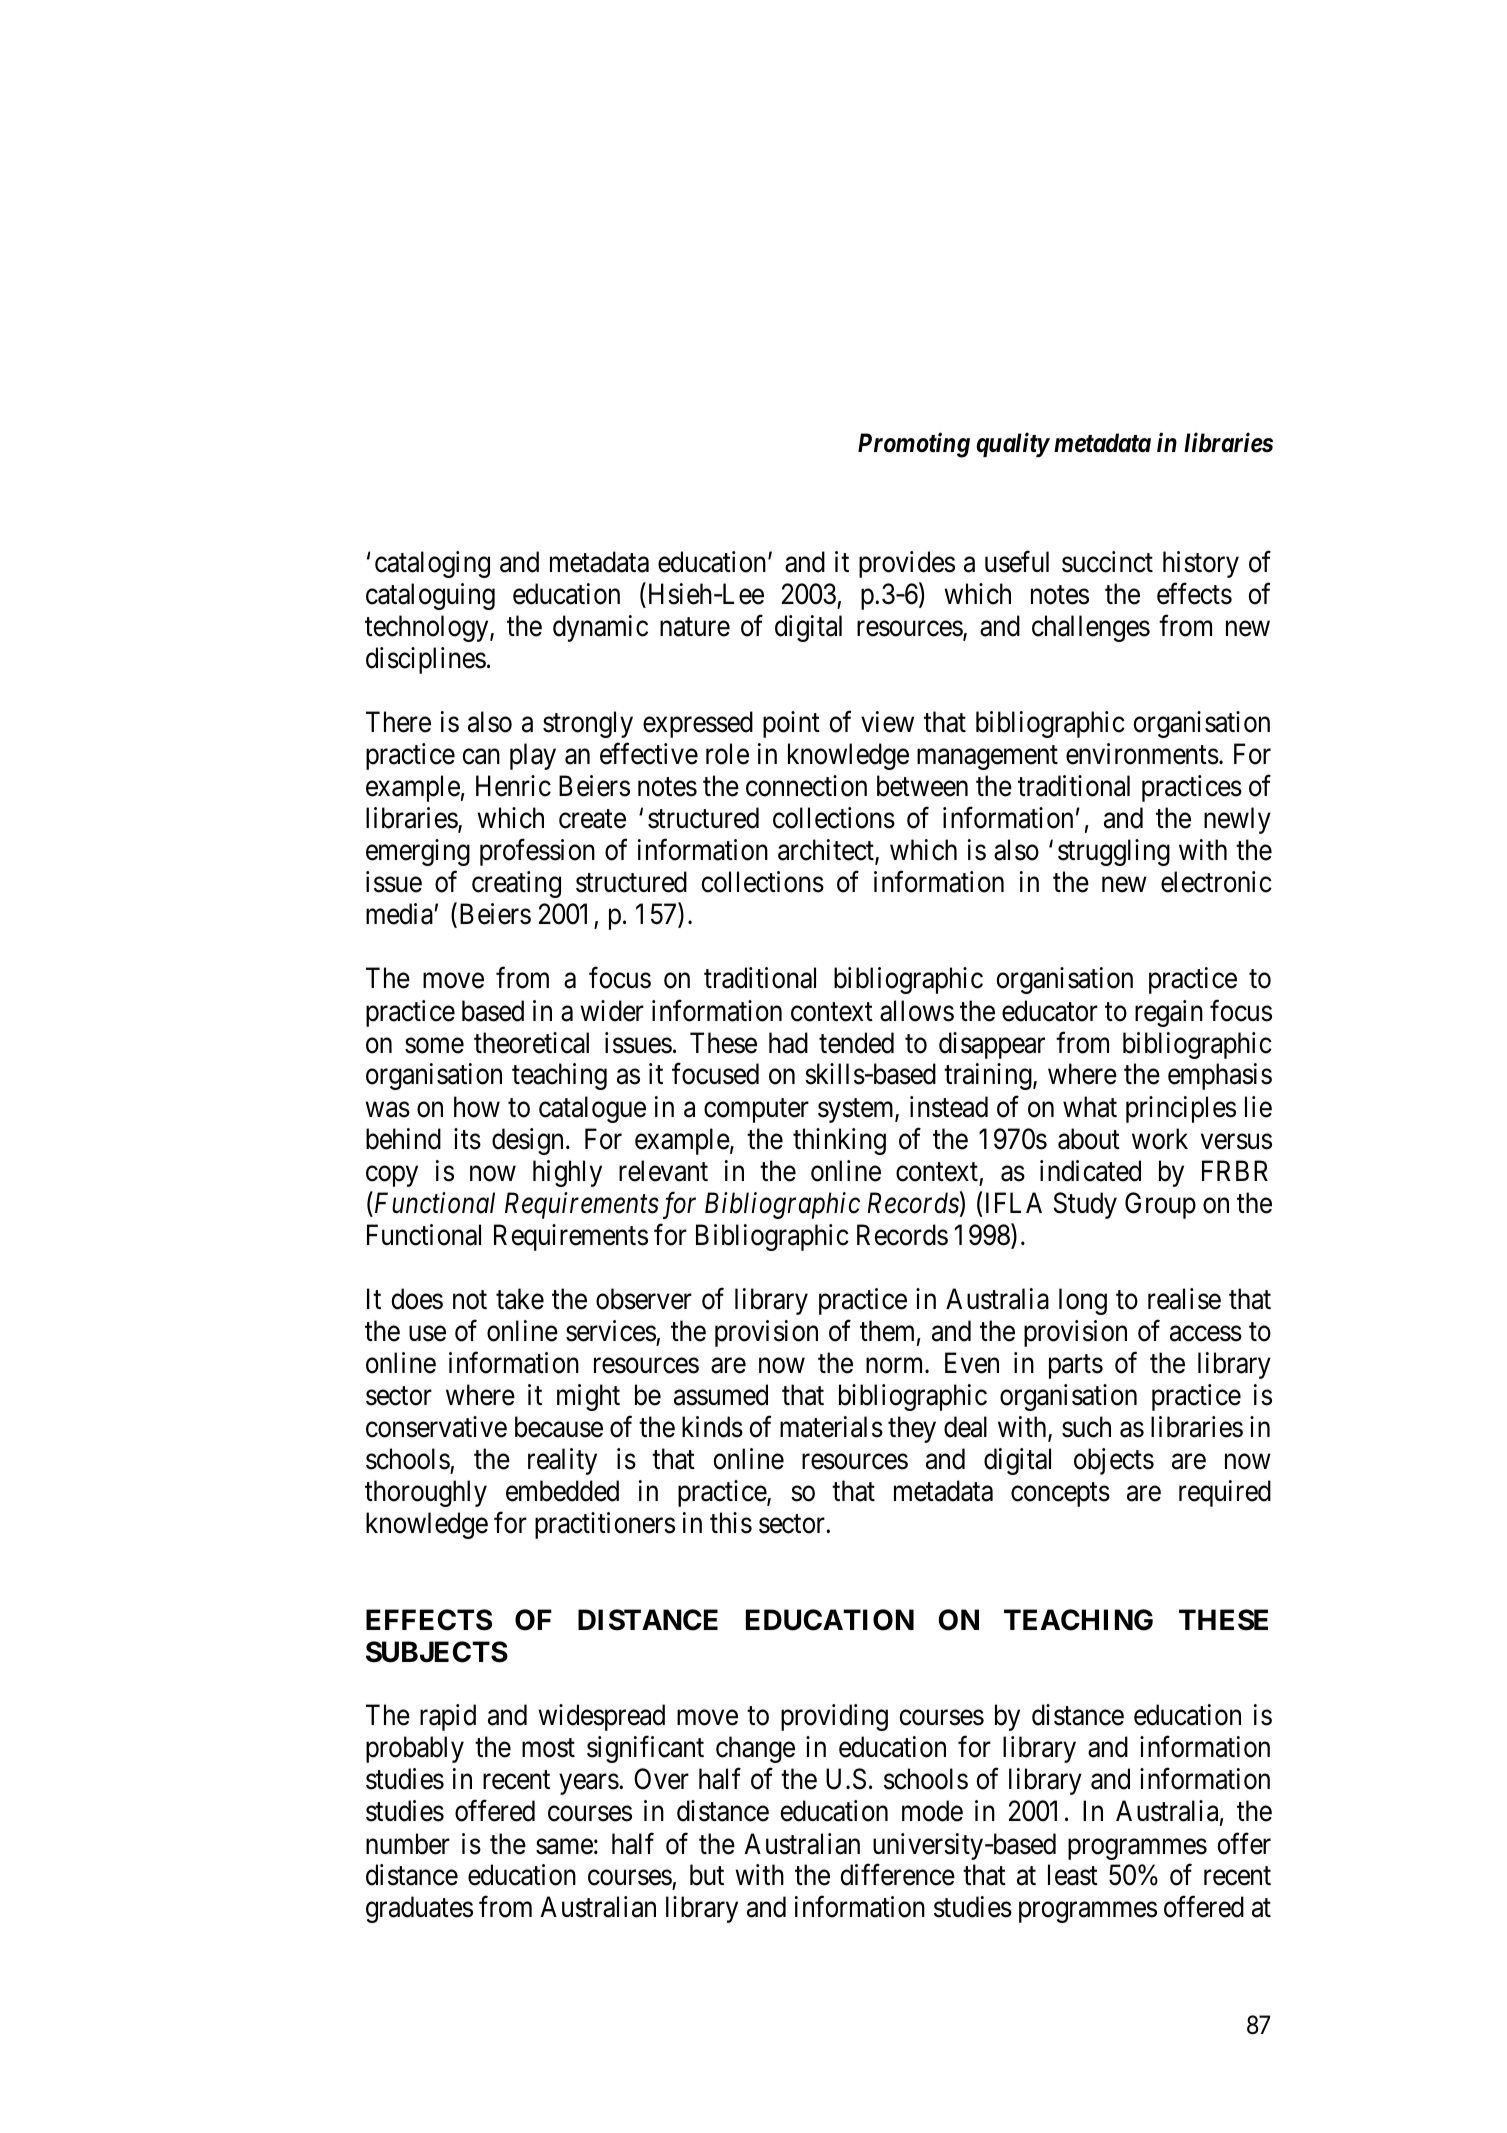 Image resolution: width=1507 pixels, height=2133 pixels. I want to click on profession, so click(537, 852).
